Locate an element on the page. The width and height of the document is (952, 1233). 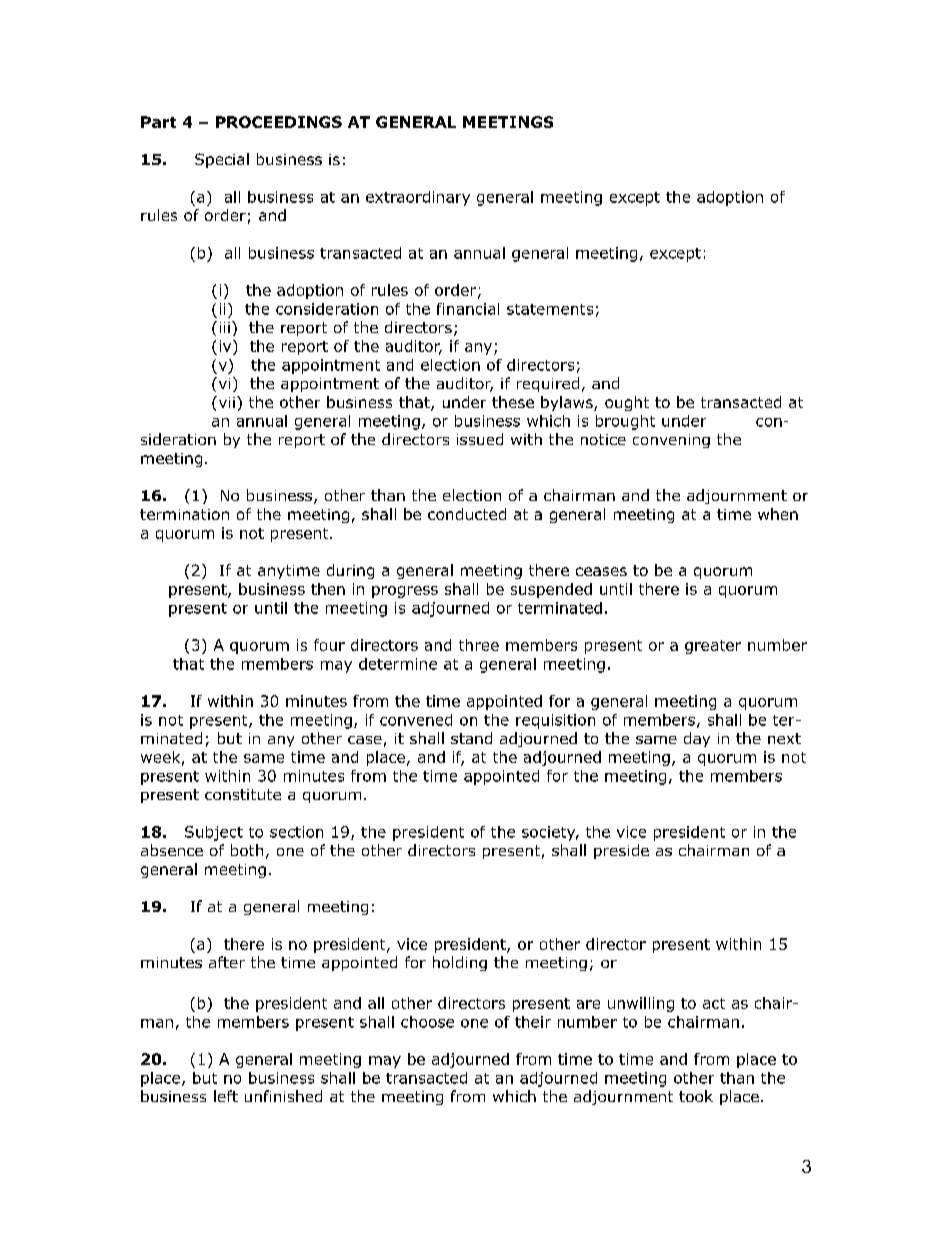
choose is located at coordinates (427, 1022).
